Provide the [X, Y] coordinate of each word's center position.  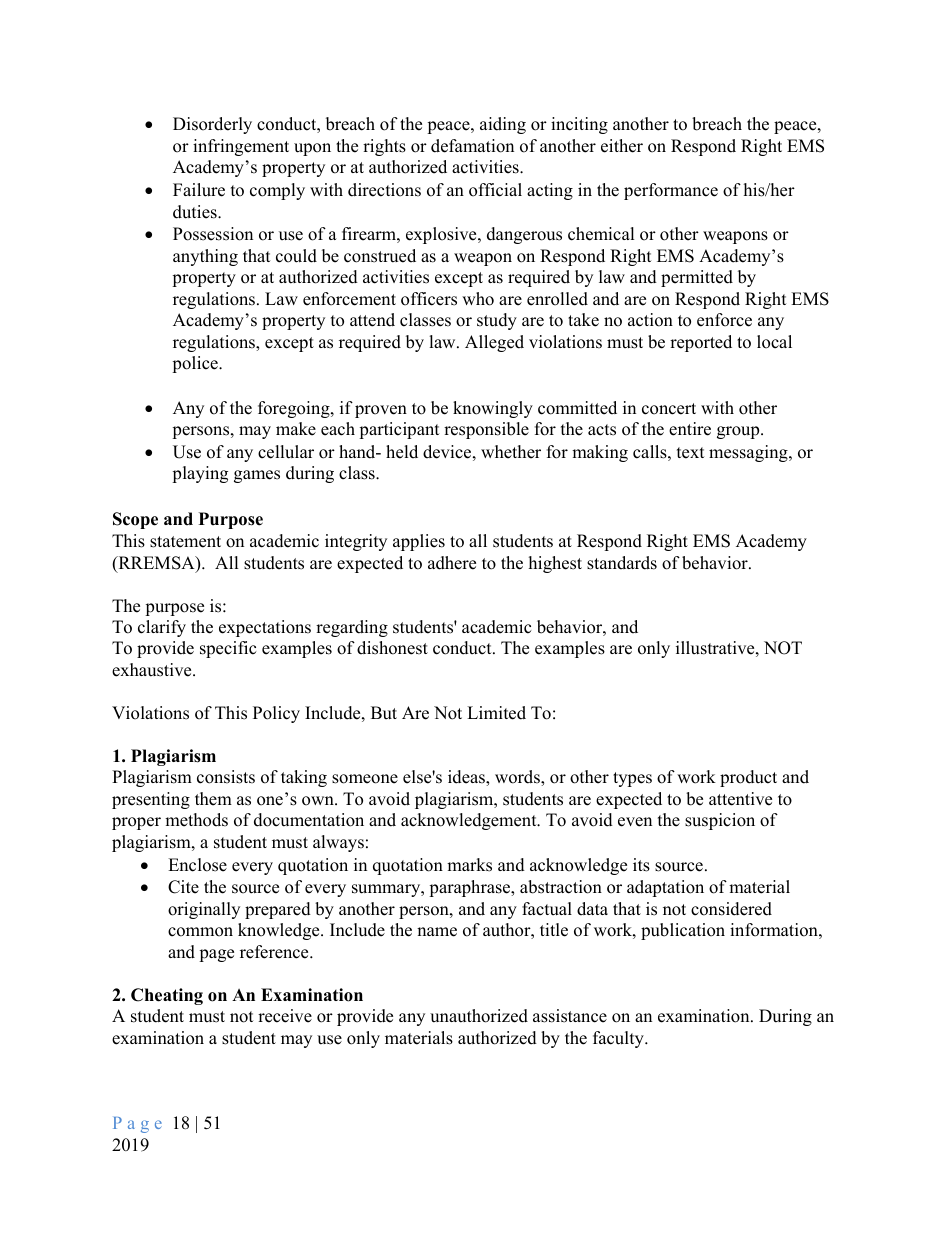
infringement [241, 147]
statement [185, 542]
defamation [472, 146]
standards [622, 563]
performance [671, 191]
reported [701, 343]
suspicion [720, 821]
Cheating [167, 996]
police [196, 364]
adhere [452, 563]
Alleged [494, 343]
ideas [467, 778]
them [213, 799]
